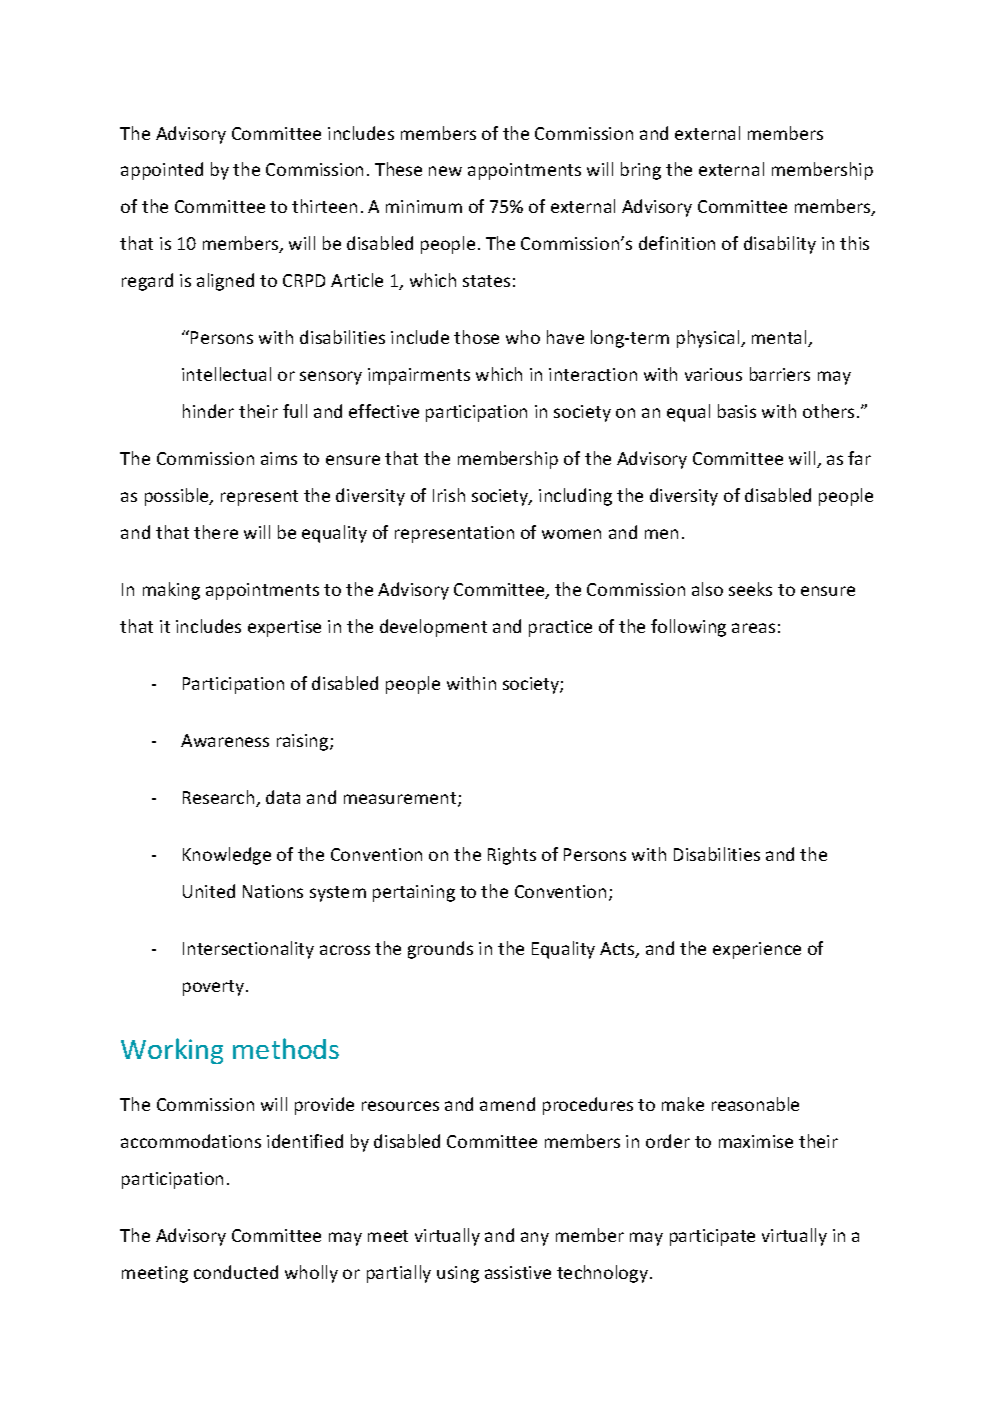 The width and height of the page is (999, 1414). Describe the element at coordinates (215, 988) in the page. I see `poverty` at that location.
